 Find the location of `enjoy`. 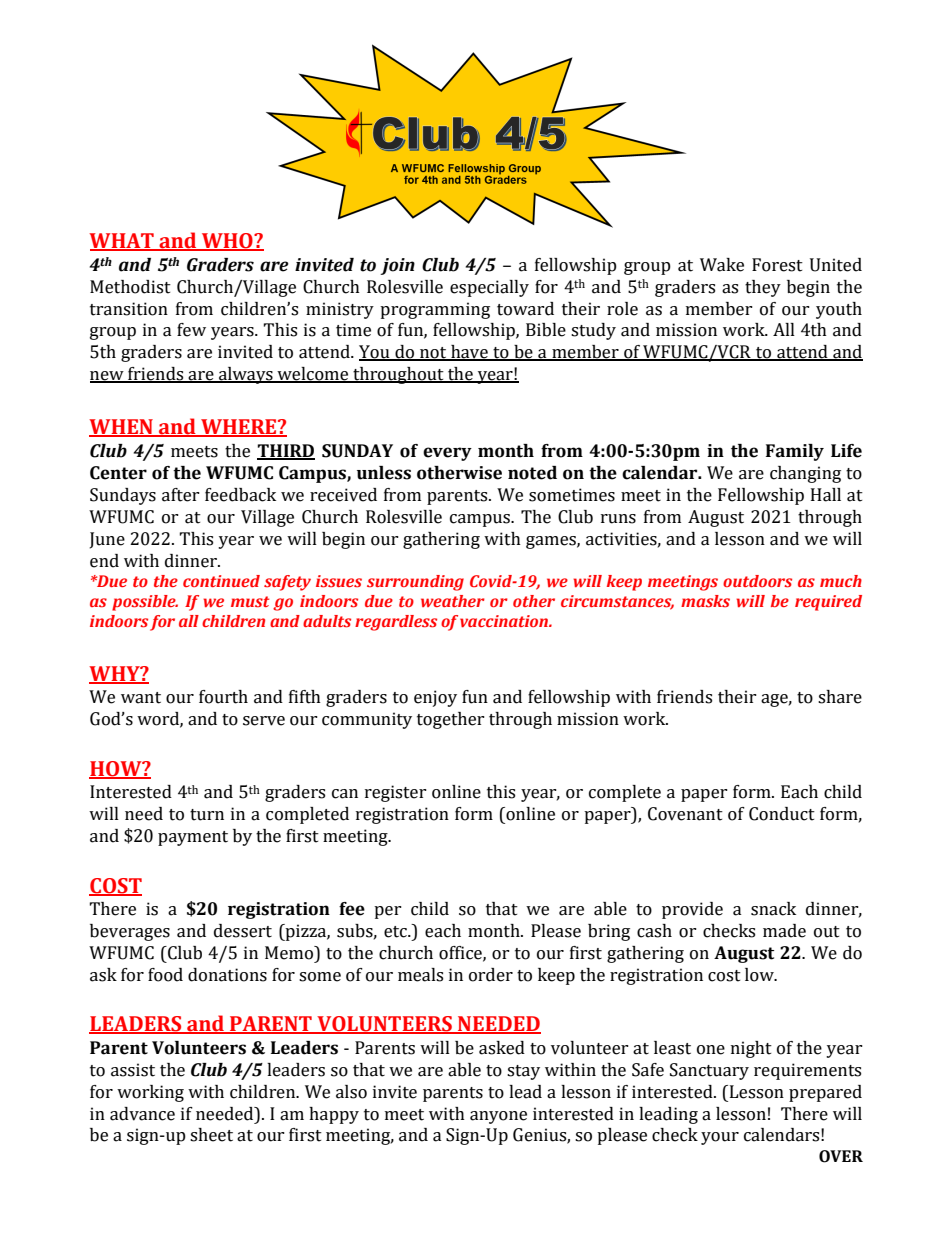

enjoy is located at coordinates (435, 698).
